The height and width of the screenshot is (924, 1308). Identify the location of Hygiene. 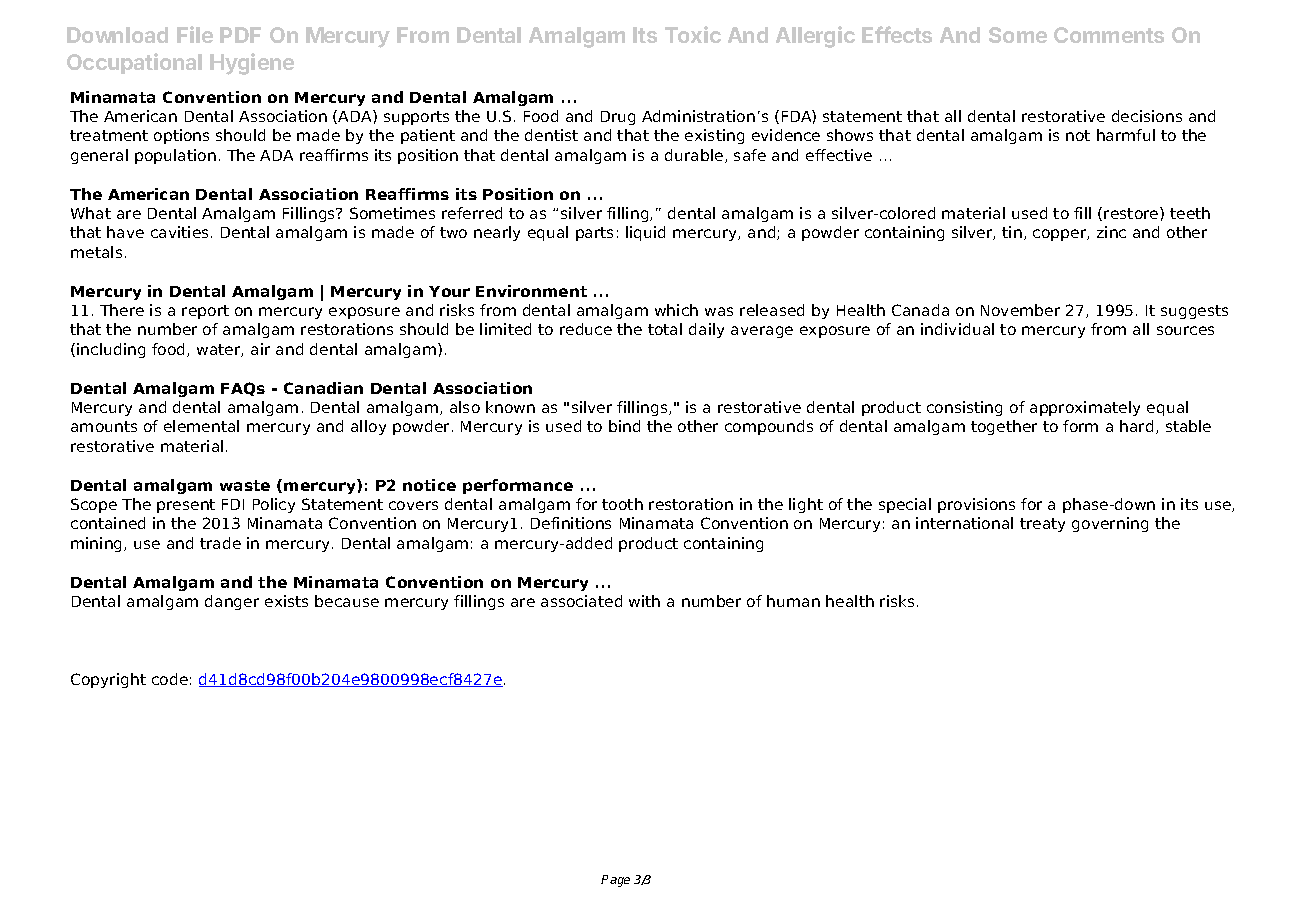
(252, 64).
